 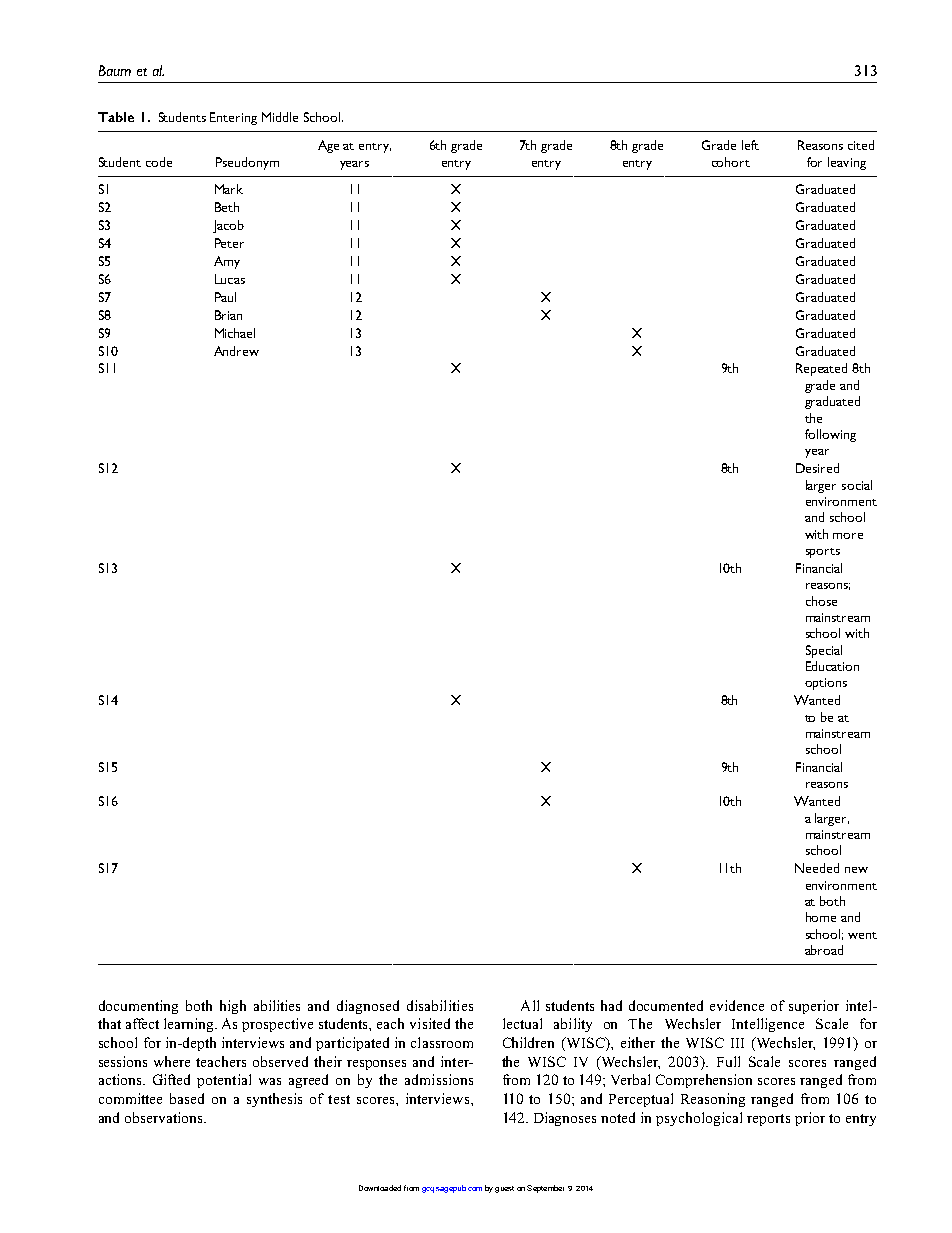 What do you see at coordinates (165, 1117) in the image?
I see `observations` at bounding box center [165, 1117].
